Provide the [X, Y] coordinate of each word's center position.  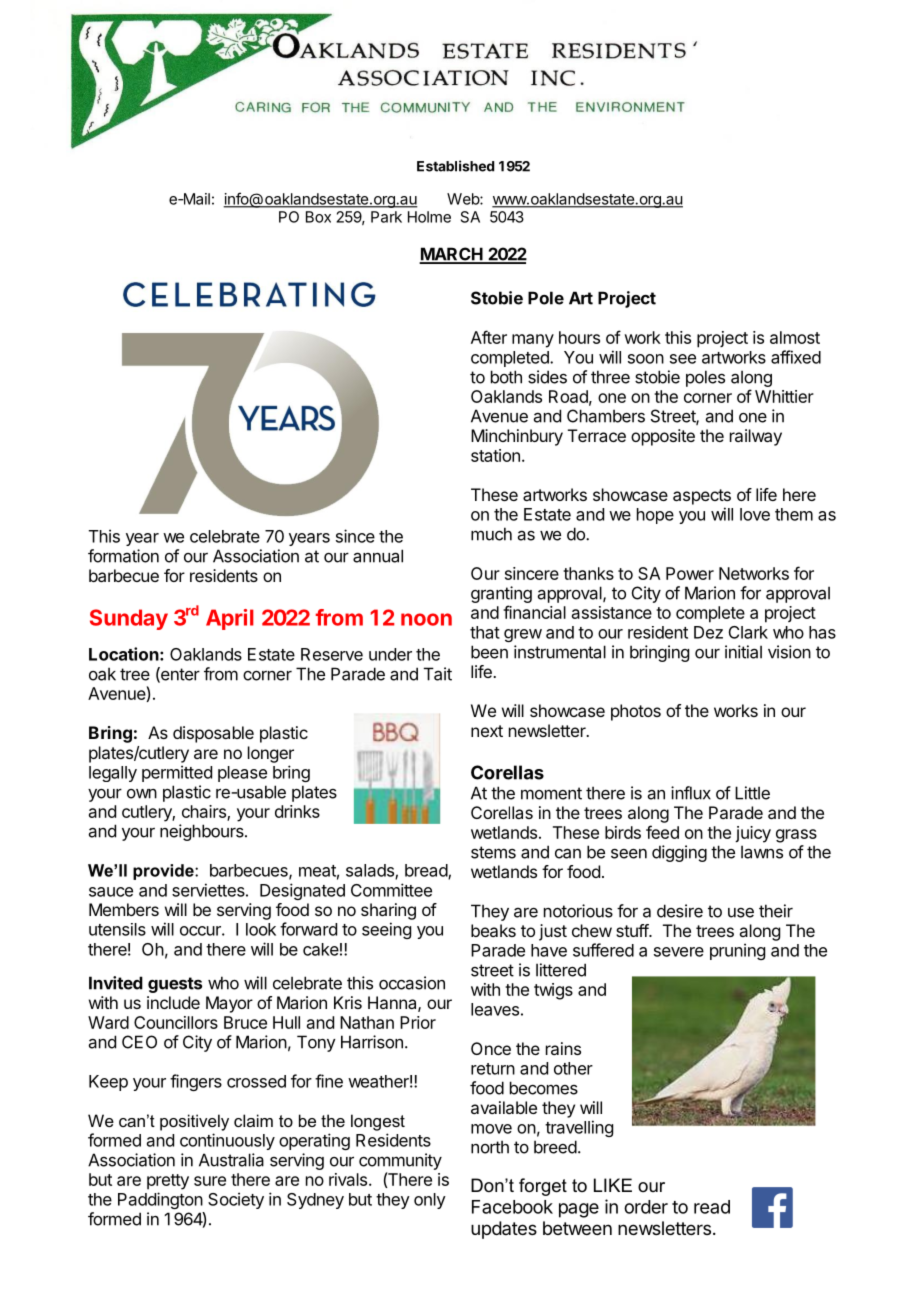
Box [318, 217]
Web [464, 199]
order [646, 1207]
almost [795, 337]
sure [210, 1181]
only [430, 1201]
